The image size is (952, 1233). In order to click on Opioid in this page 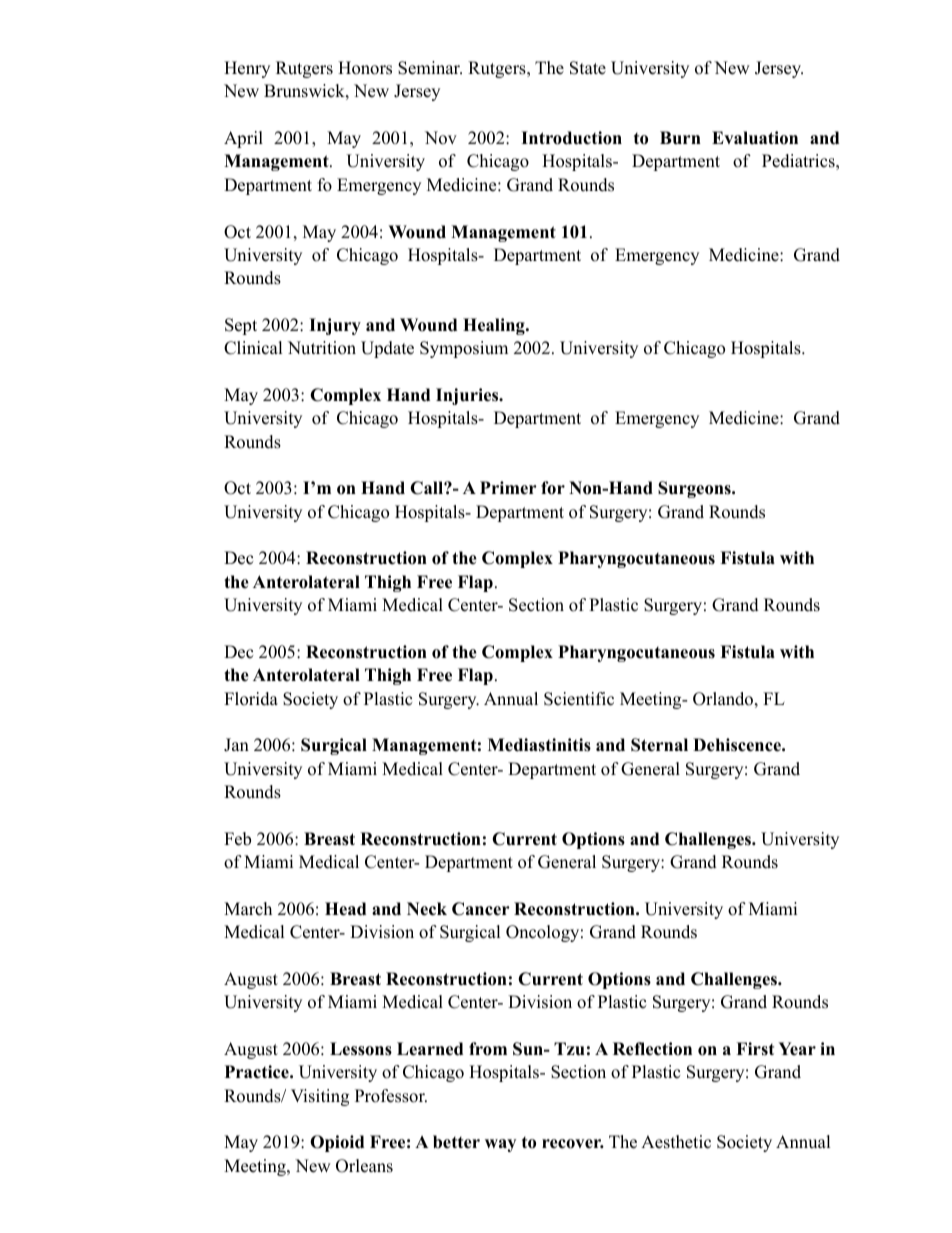, I will do `click(337, 1143)`.
